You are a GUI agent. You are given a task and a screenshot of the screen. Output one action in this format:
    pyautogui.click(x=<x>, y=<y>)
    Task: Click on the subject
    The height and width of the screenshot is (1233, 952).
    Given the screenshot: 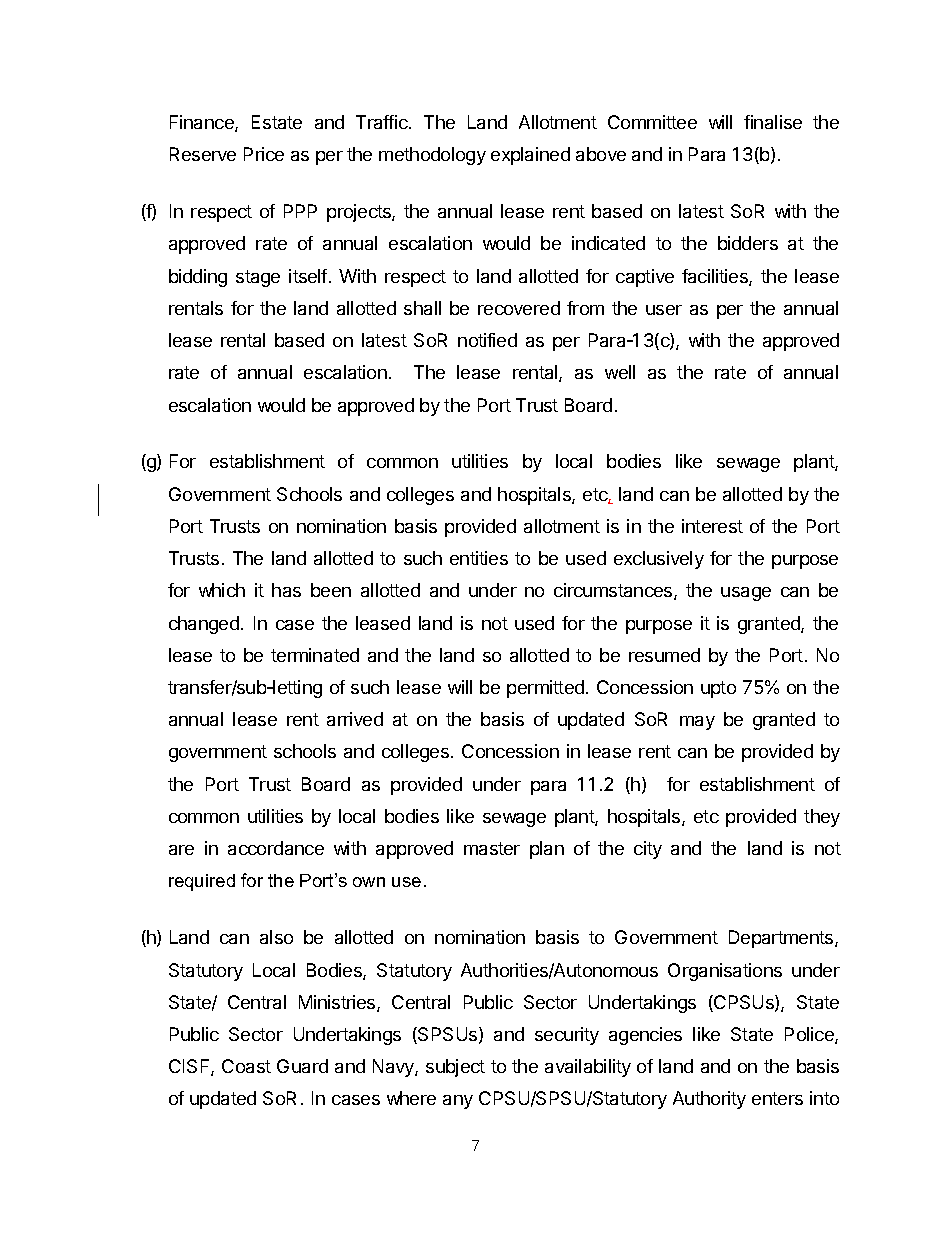 What is the action you would take?
    pyautogui.click(x=455, y=1068)
